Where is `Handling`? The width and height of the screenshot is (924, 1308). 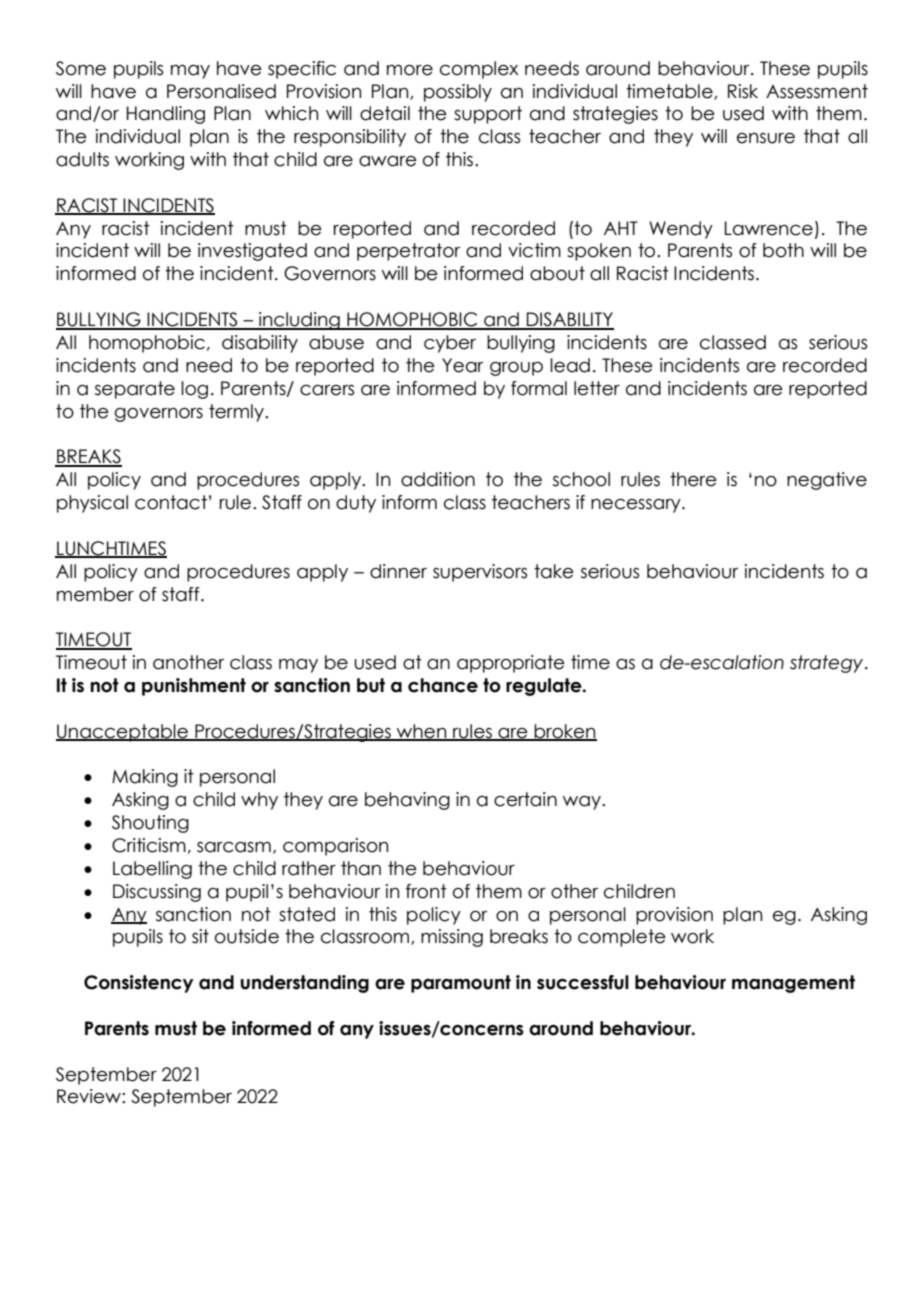 Handling is located at coordinates (166, 115).
